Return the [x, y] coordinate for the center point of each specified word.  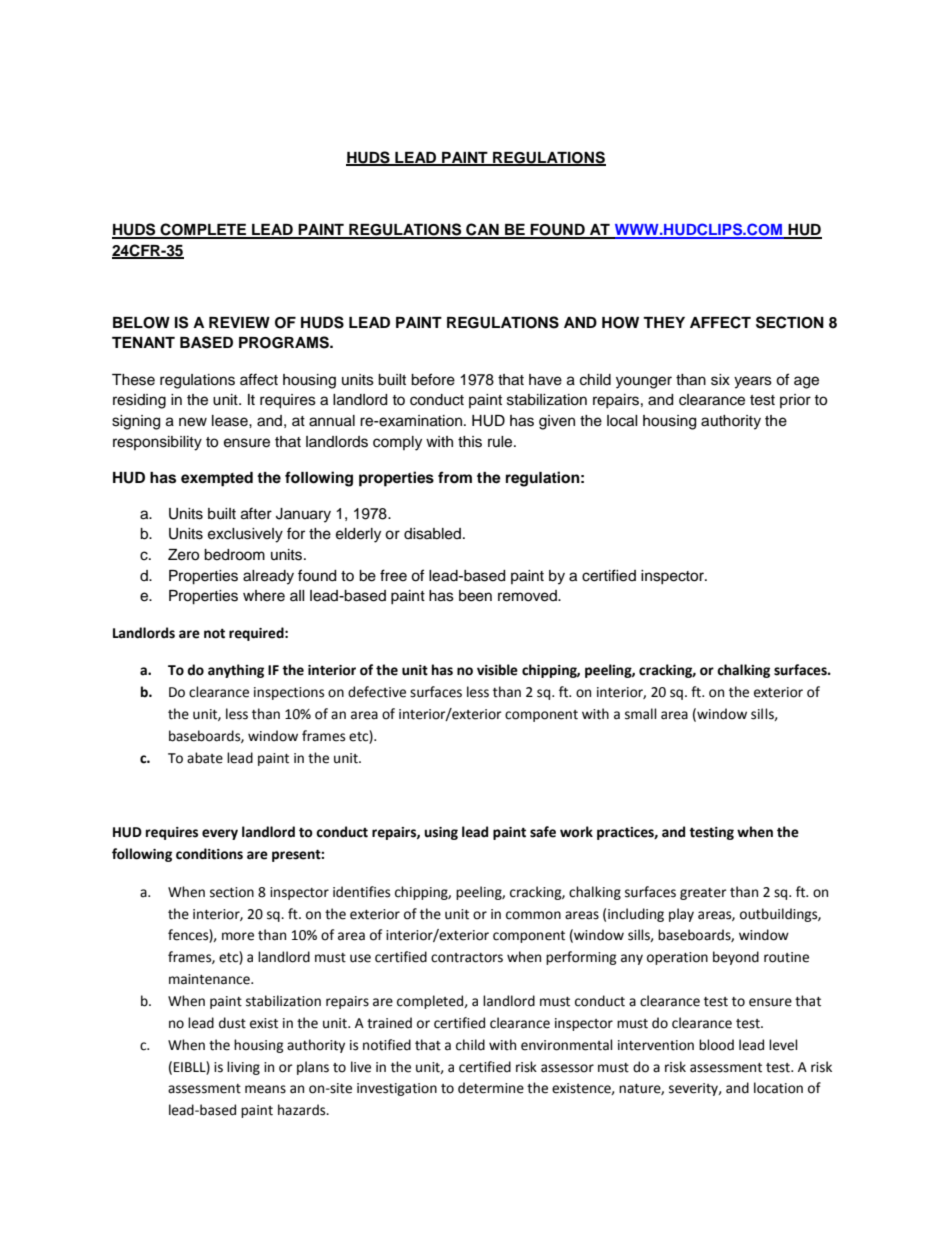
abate [205, 758]
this [470, 442]
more [238, 936]
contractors [467, 958]
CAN [482, 230]
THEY [664, 322]
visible [497, 670]
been [475, 596]
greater [703, 894]
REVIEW [239, 322]
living [243, 1068]
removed [528, 596]
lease [231, 421]
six [720, 380]
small [641, 714]
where [264, 596]
